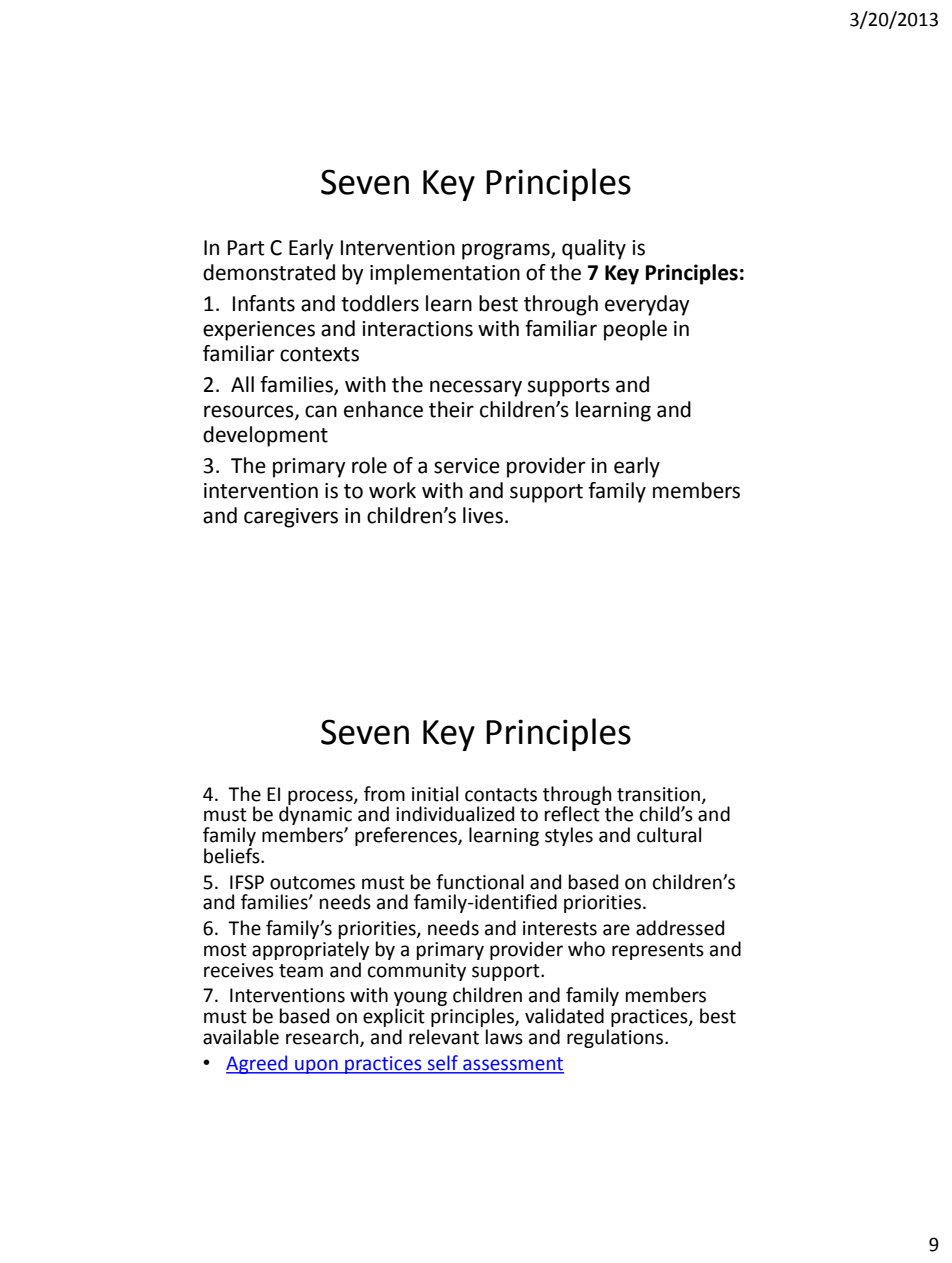 Image resolution: width=952 pixels, height=1263 pixels. I want to click on transition, so click(658, 794).
